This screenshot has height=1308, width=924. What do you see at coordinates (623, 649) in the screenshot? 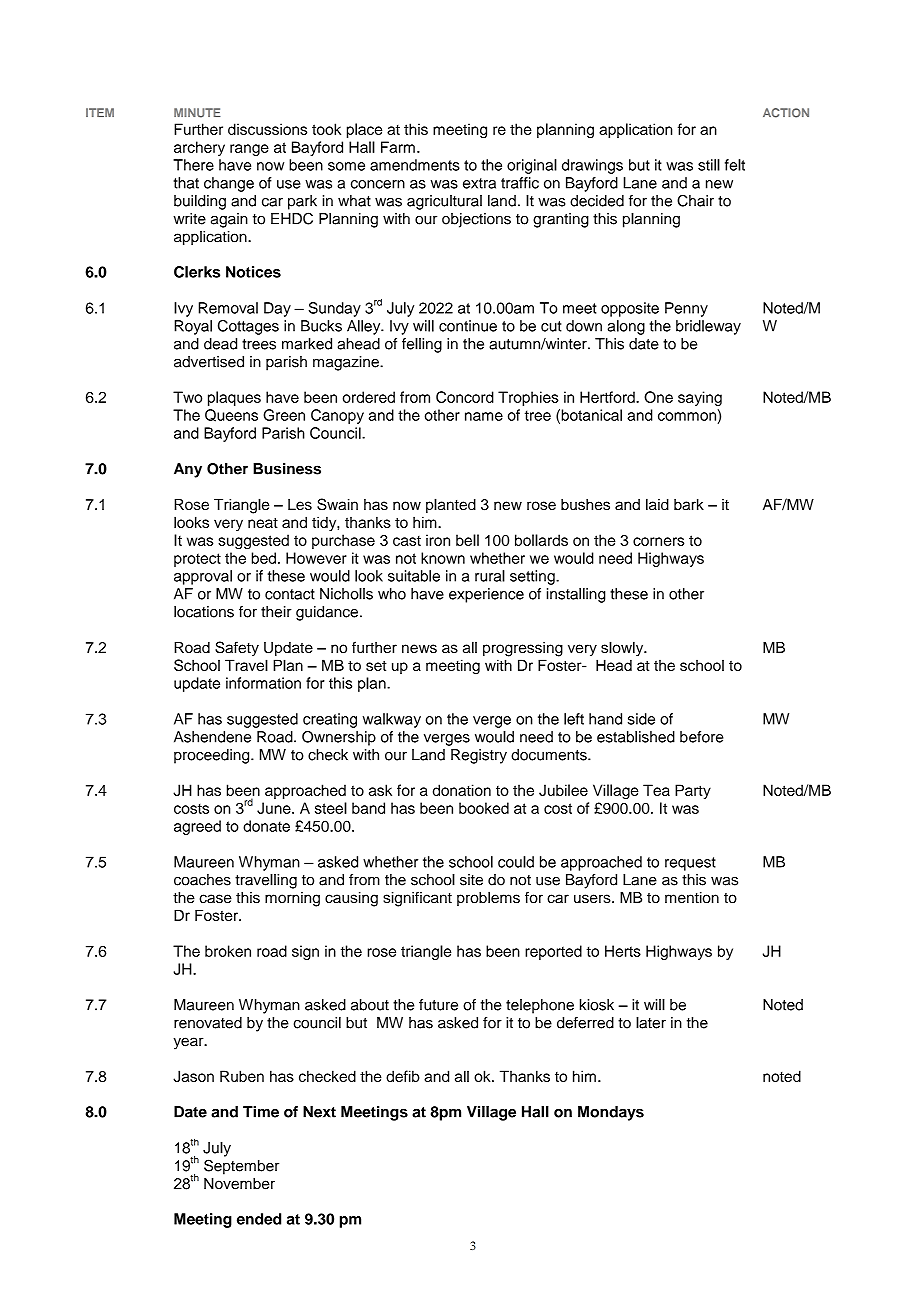
I see `slowly` at bounding box center [623, 649].
